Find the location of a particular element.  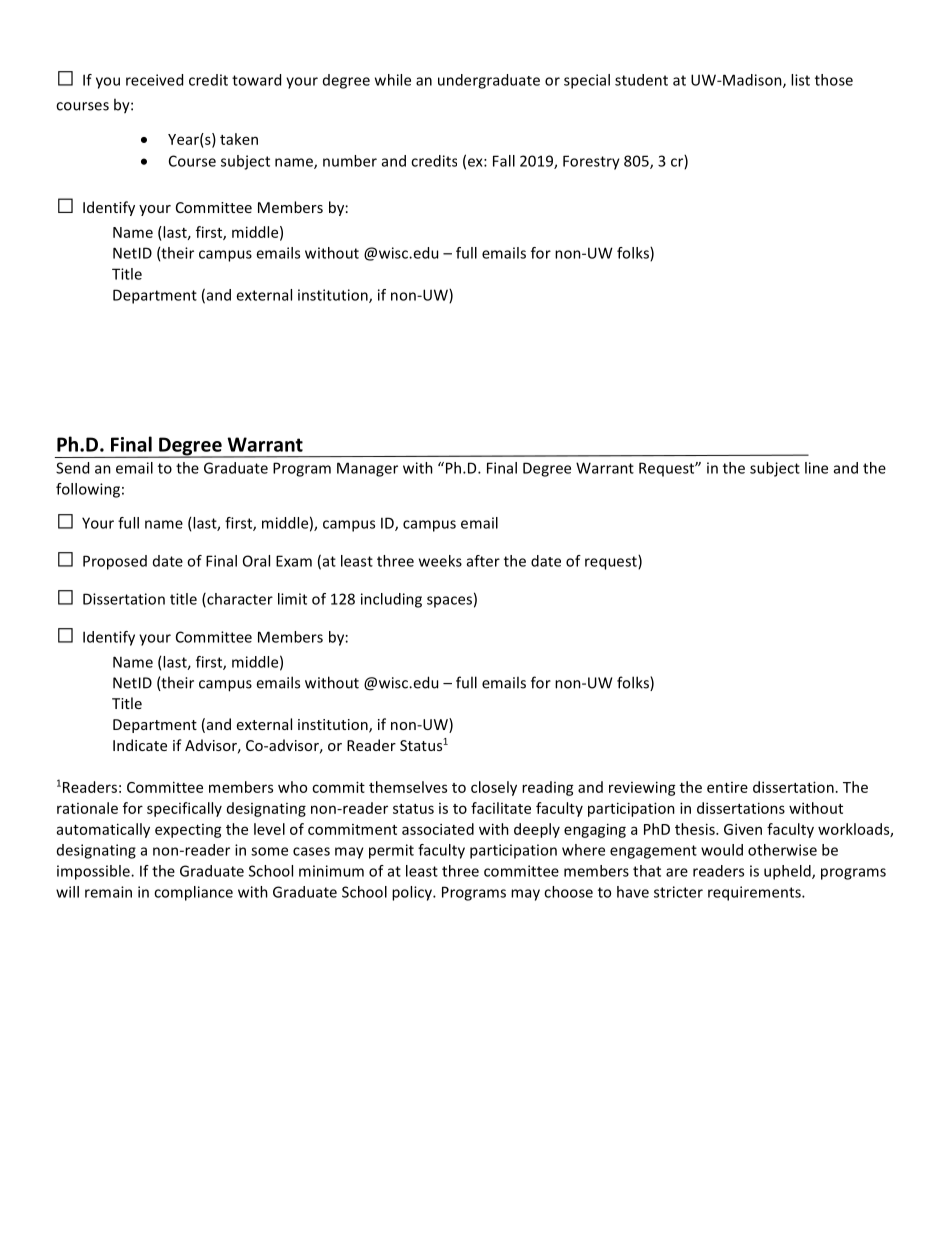

would is located at coordinates (722, 850).
